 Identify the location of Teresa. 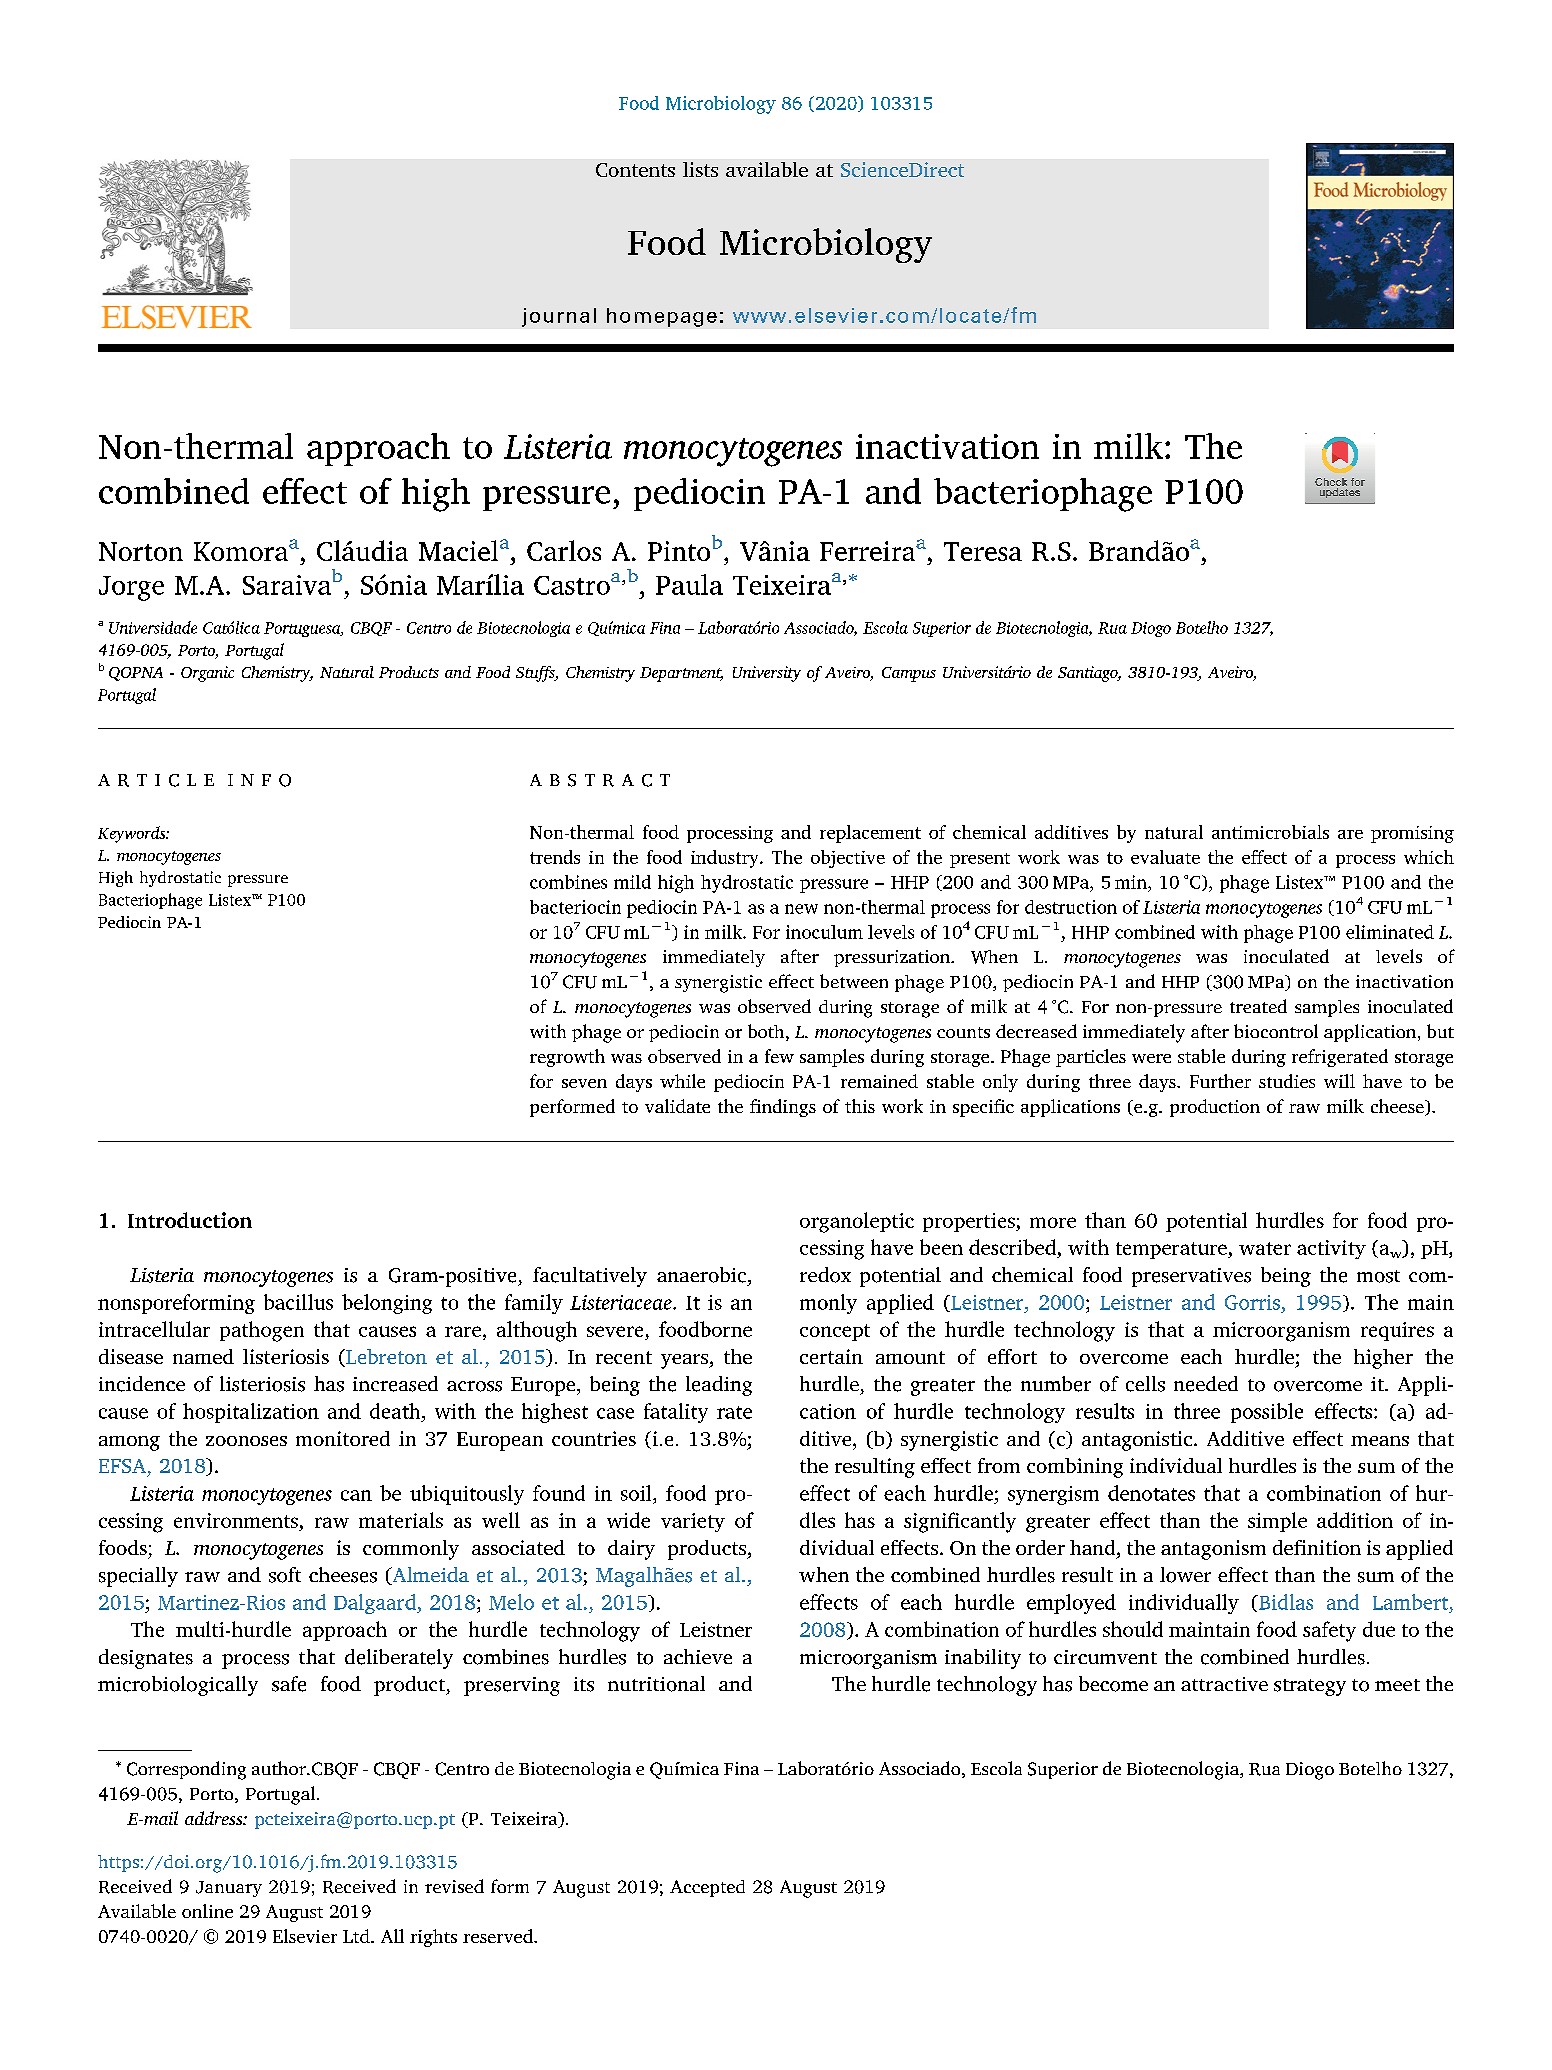
(983, 551).
